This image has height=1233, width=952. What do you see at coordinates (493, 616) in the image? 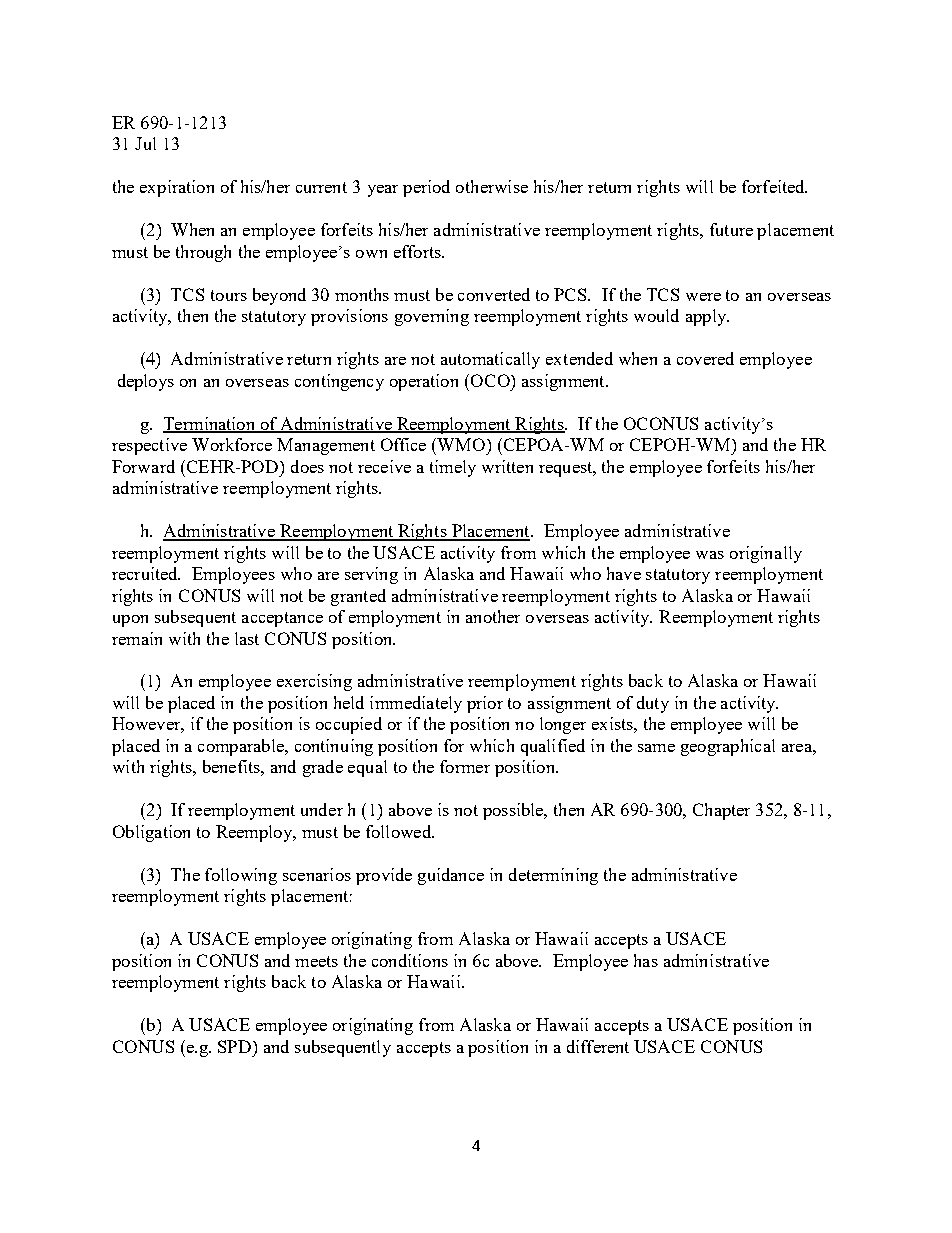
I see `another` at bounding box center [493, 616].
